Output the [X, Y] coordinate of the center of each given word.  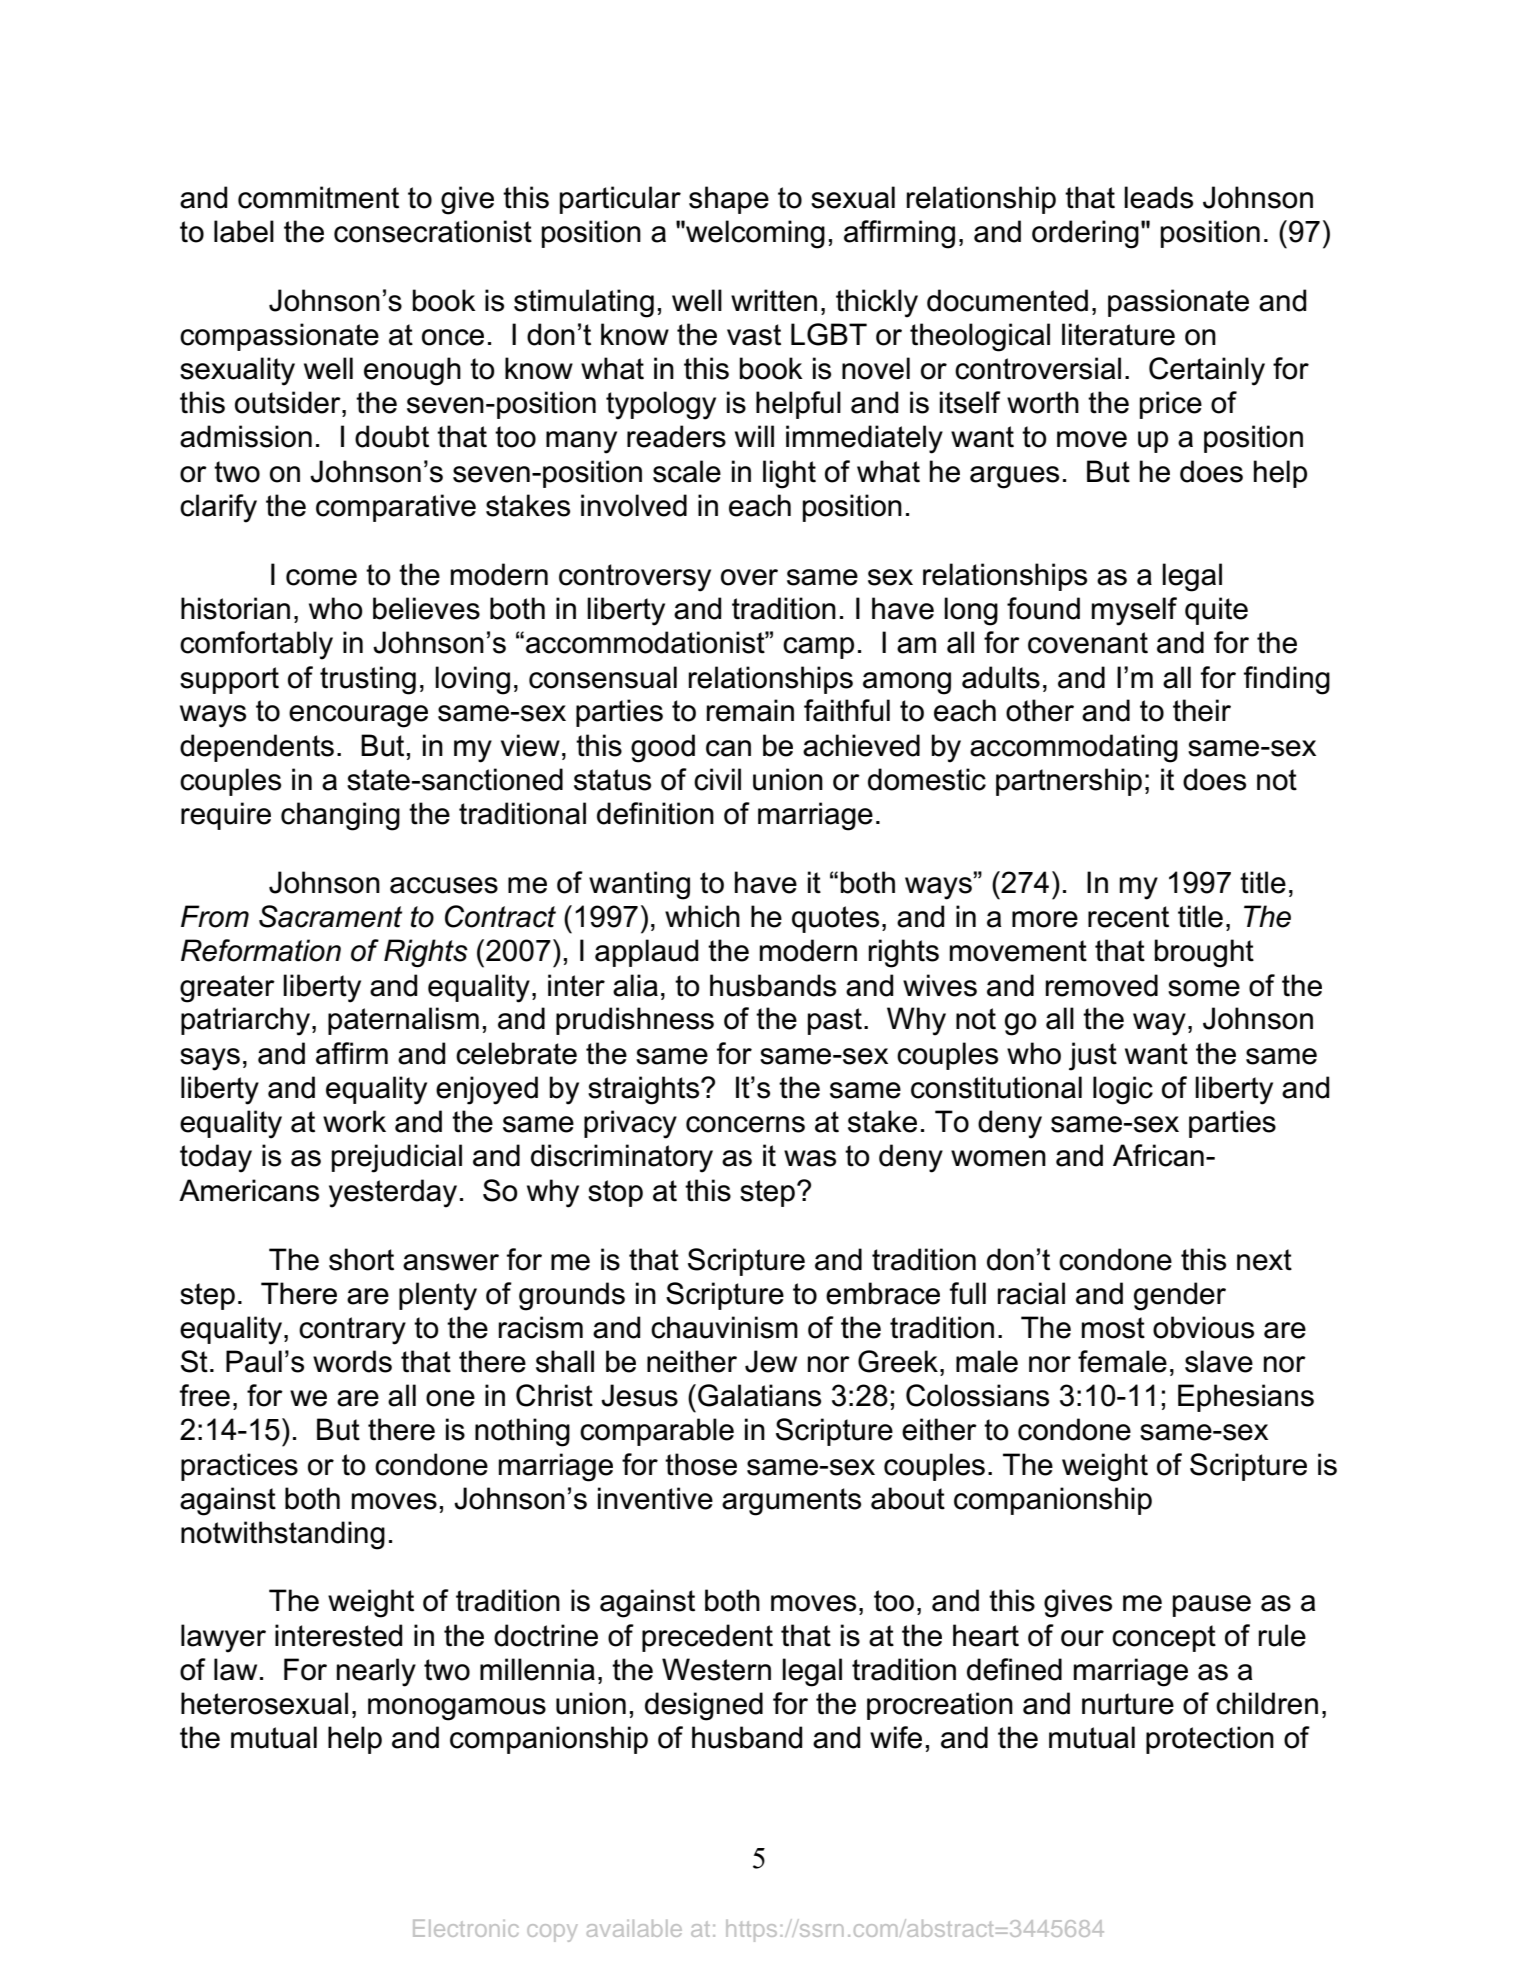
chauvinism [724, 1327]
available [634, 1928]
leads [1158, 197]
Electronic [465, 1928]
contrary [352, 1331]
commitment [318, 197]
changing [340, 816]
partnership [1069, 782]
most [1113, 1328]
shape [729, 200]
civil [717, 779]
